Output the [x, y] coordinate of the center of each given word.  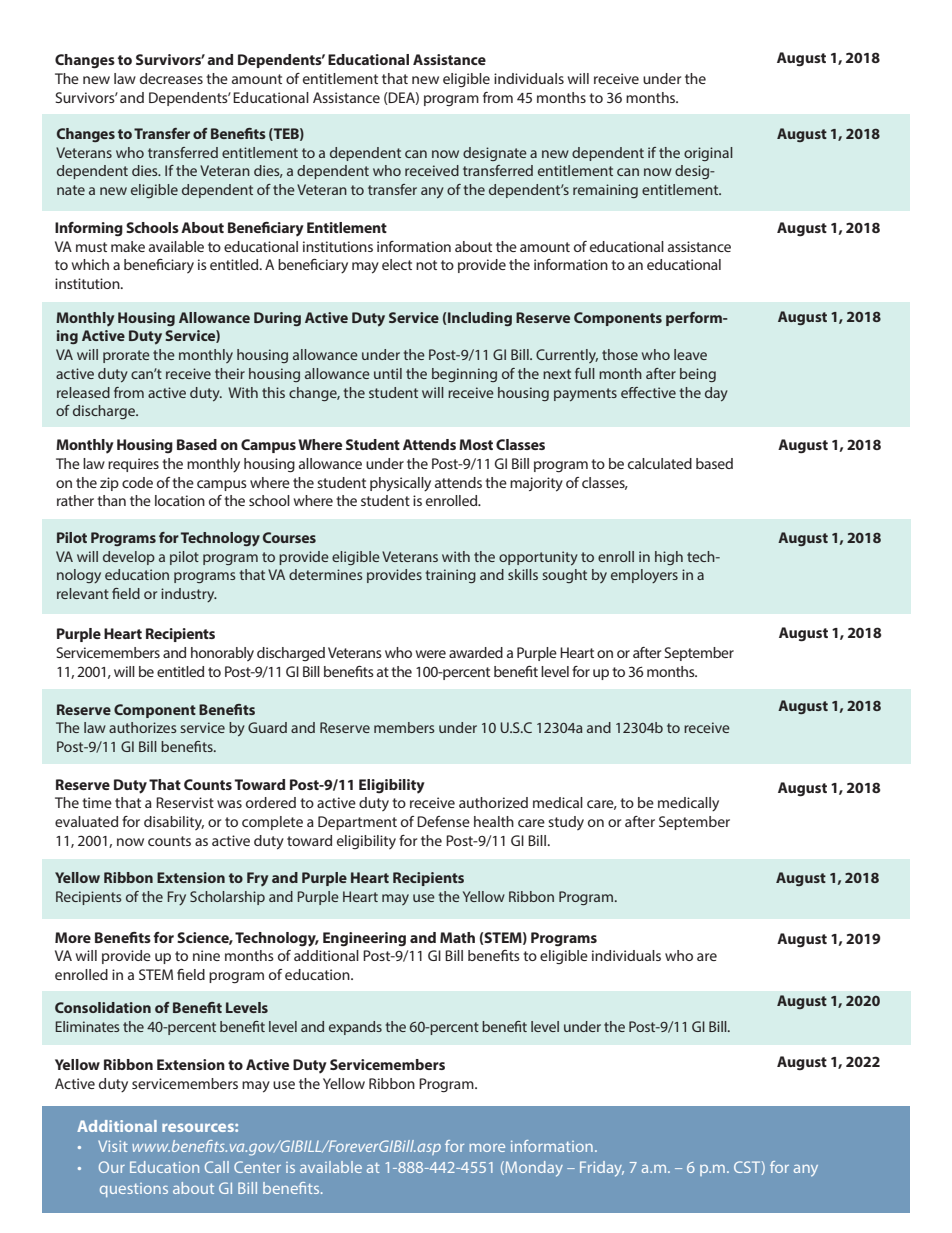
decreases [171, 78]
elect [397, 264]
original [708, 154]
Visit [113, 1146]
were [431, 654]
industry [189, 595]
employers [644, 576]
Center [257, 1167]
